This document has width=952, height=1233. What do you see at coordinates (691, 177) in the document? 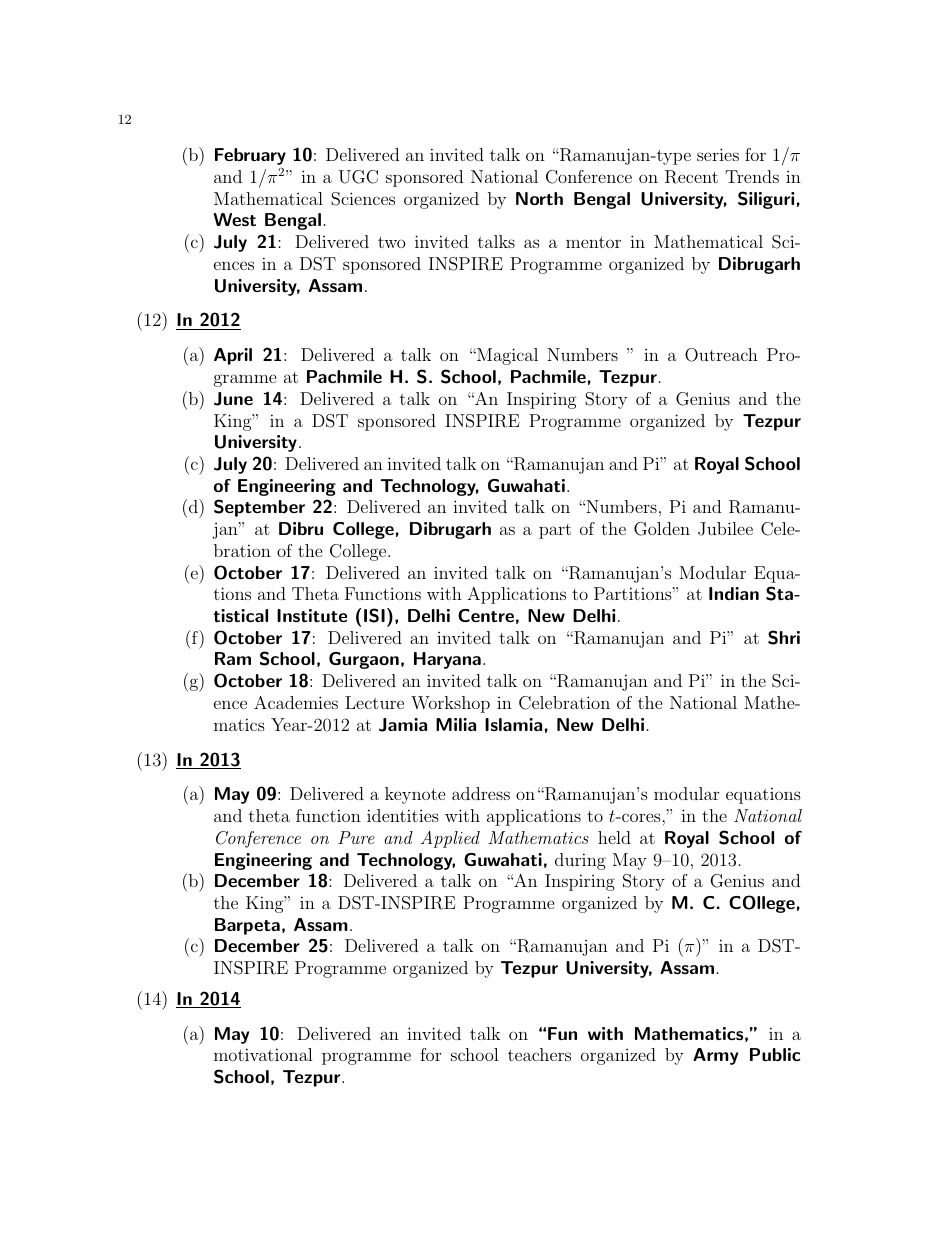
I see `Recent` at bounding box center [691, 177].
